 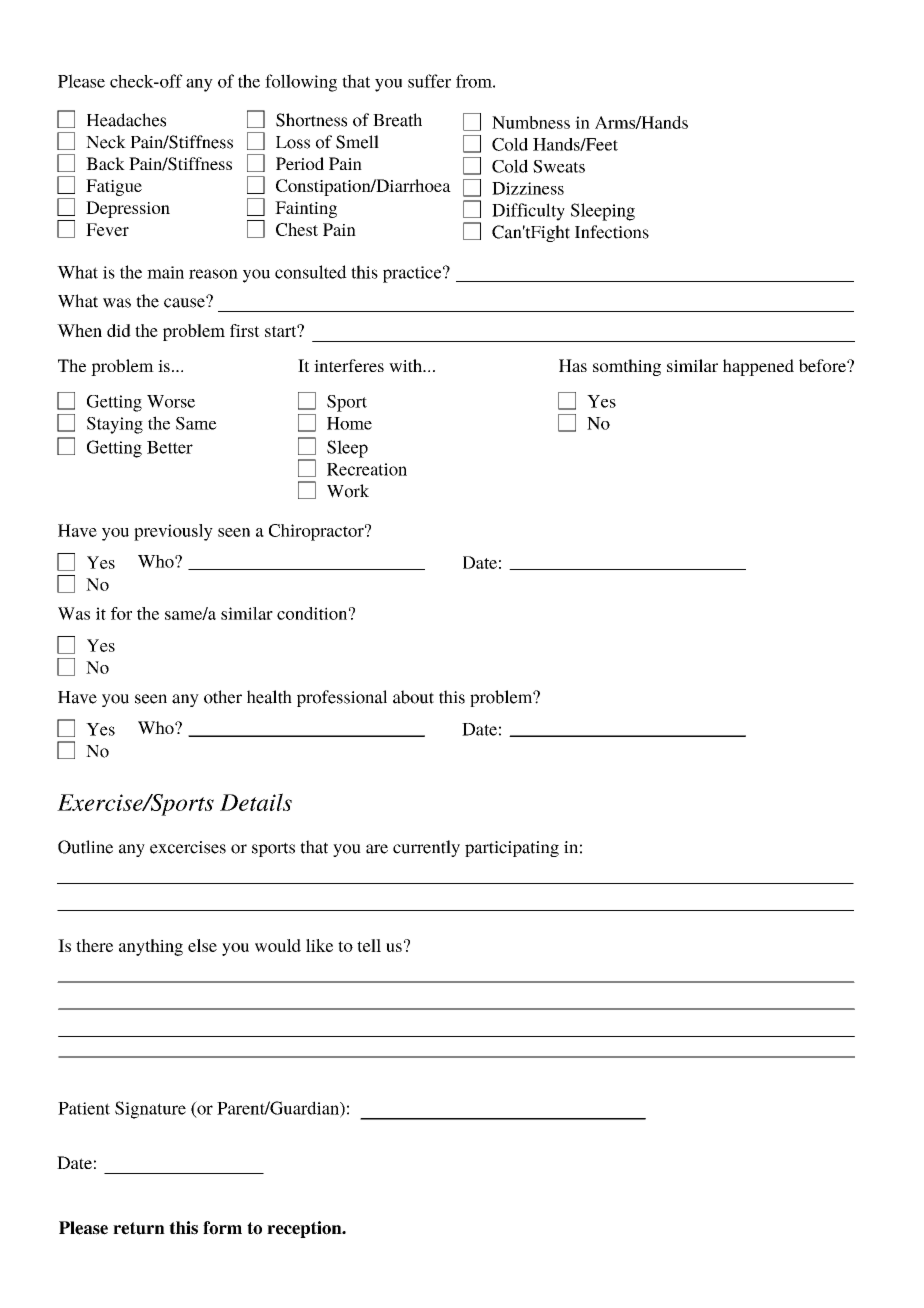 What do you see at coordinates (512, 849) in the screenshot?
I see `participating` at bounding box center [512, 849].
